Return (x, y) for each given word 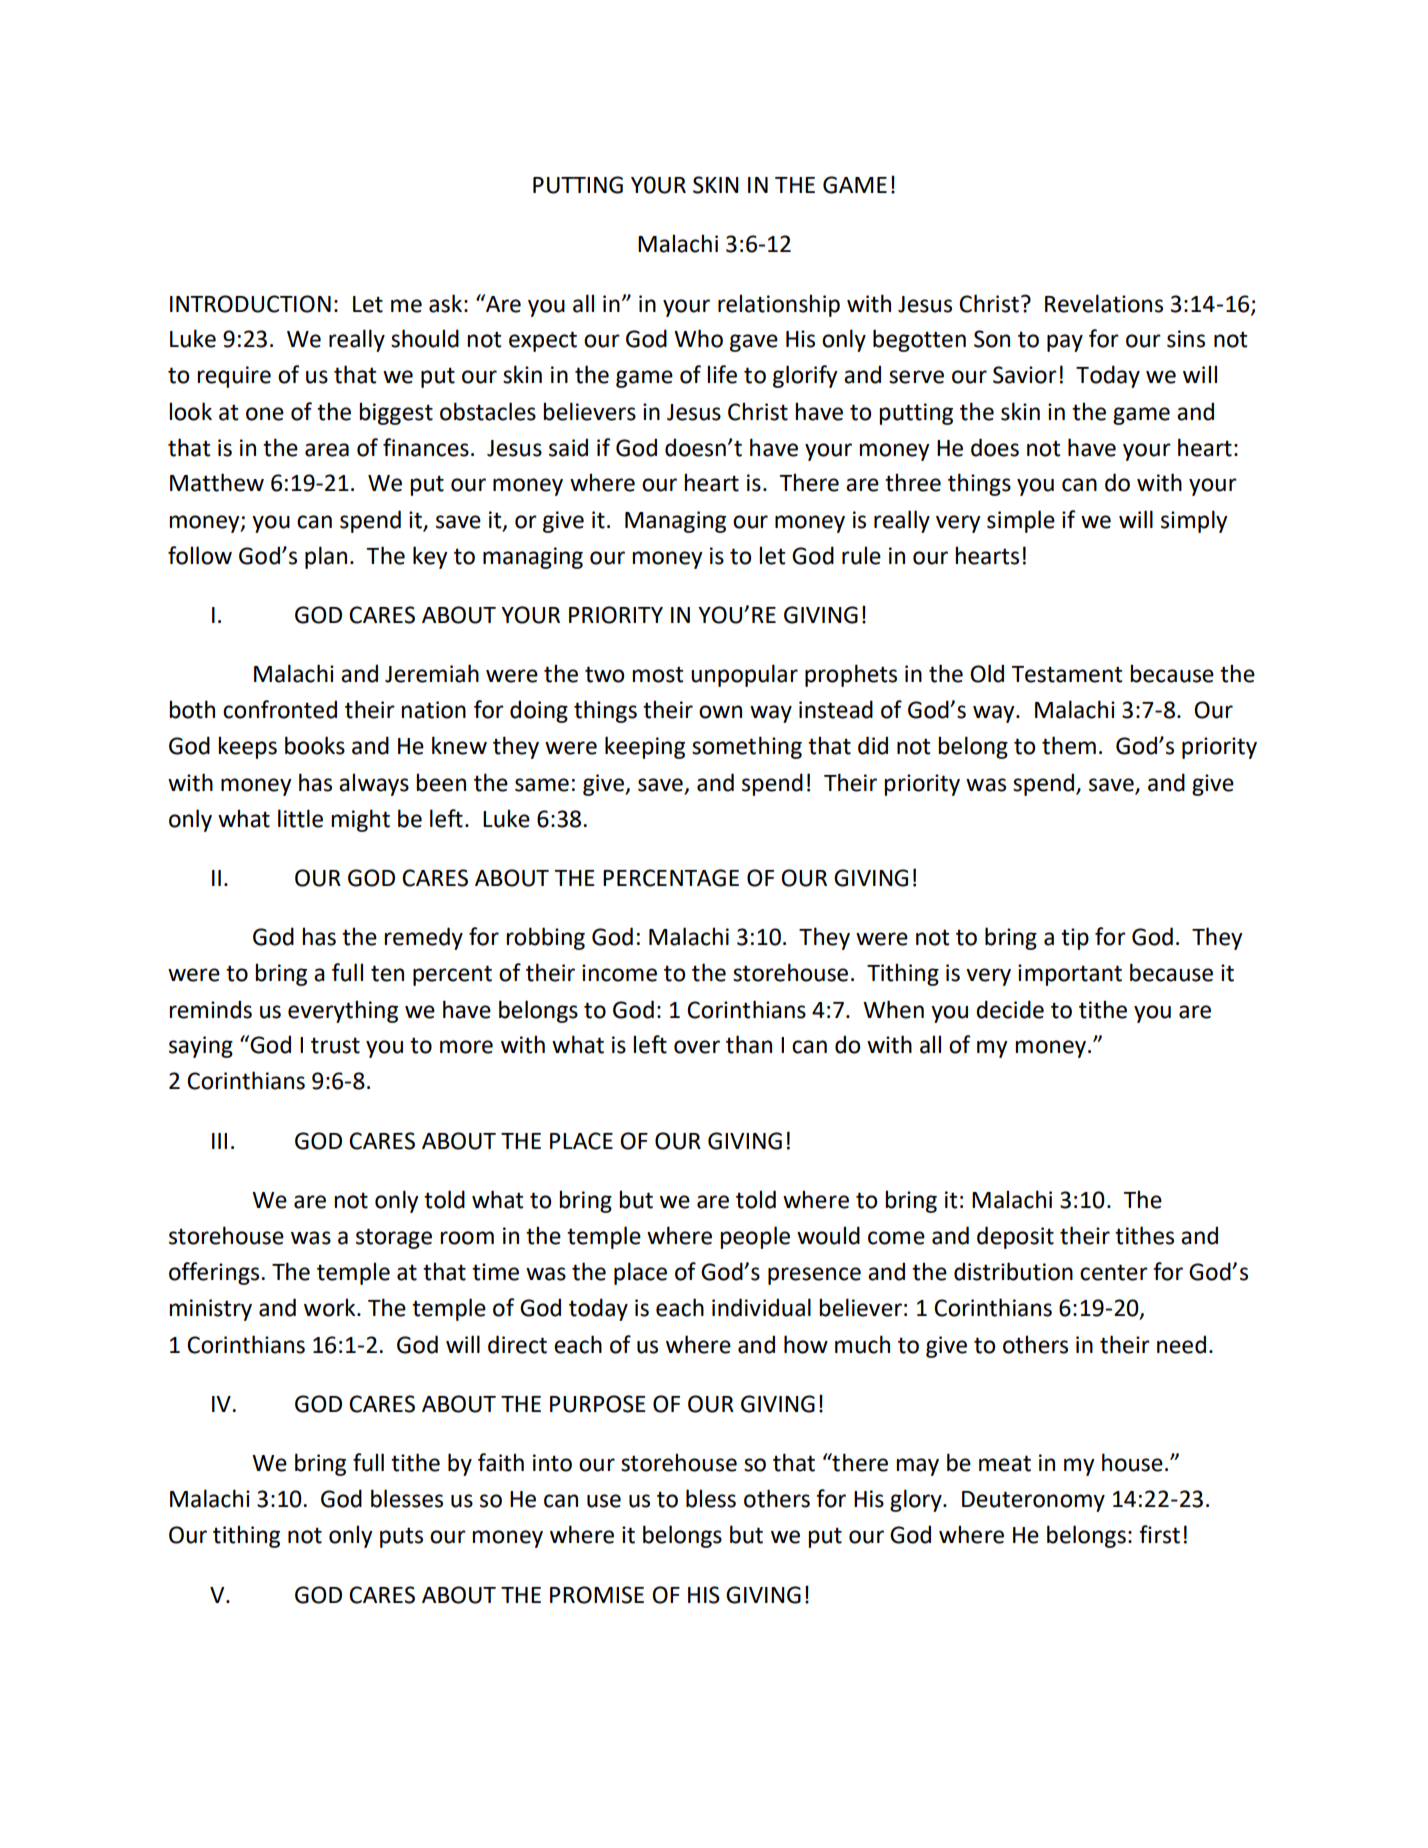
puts (401, 1537)
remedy (423, 938)
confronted (280, 709)
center (1114, 1272)
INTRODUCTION (250, 304)
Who (698, 338)
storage (394, 1238)
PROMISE (597, 1595)
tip (1075, 939)
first (1159, 1534)
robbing (545, 938)
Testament (1066, 674)
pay (1065, 343)
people (755, 1237)
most (657, 674)
